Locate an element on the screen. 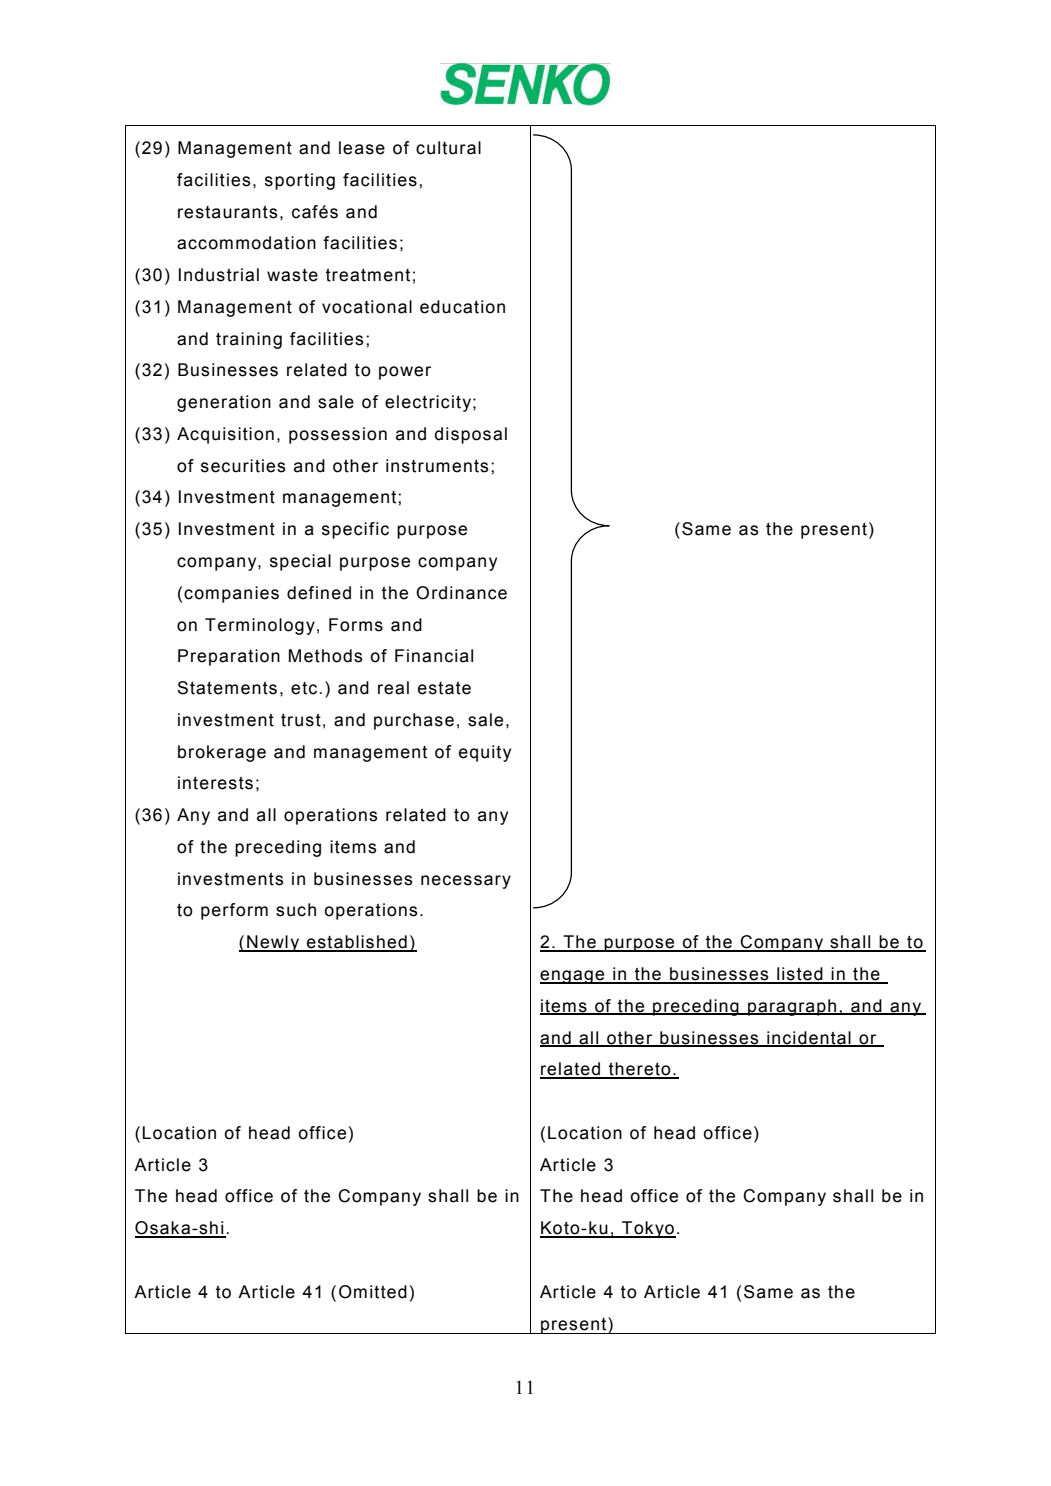 Image resolution: width=1051 pixels, height=1486 pixels. Omitted is located at coordinates (373, 1292).
